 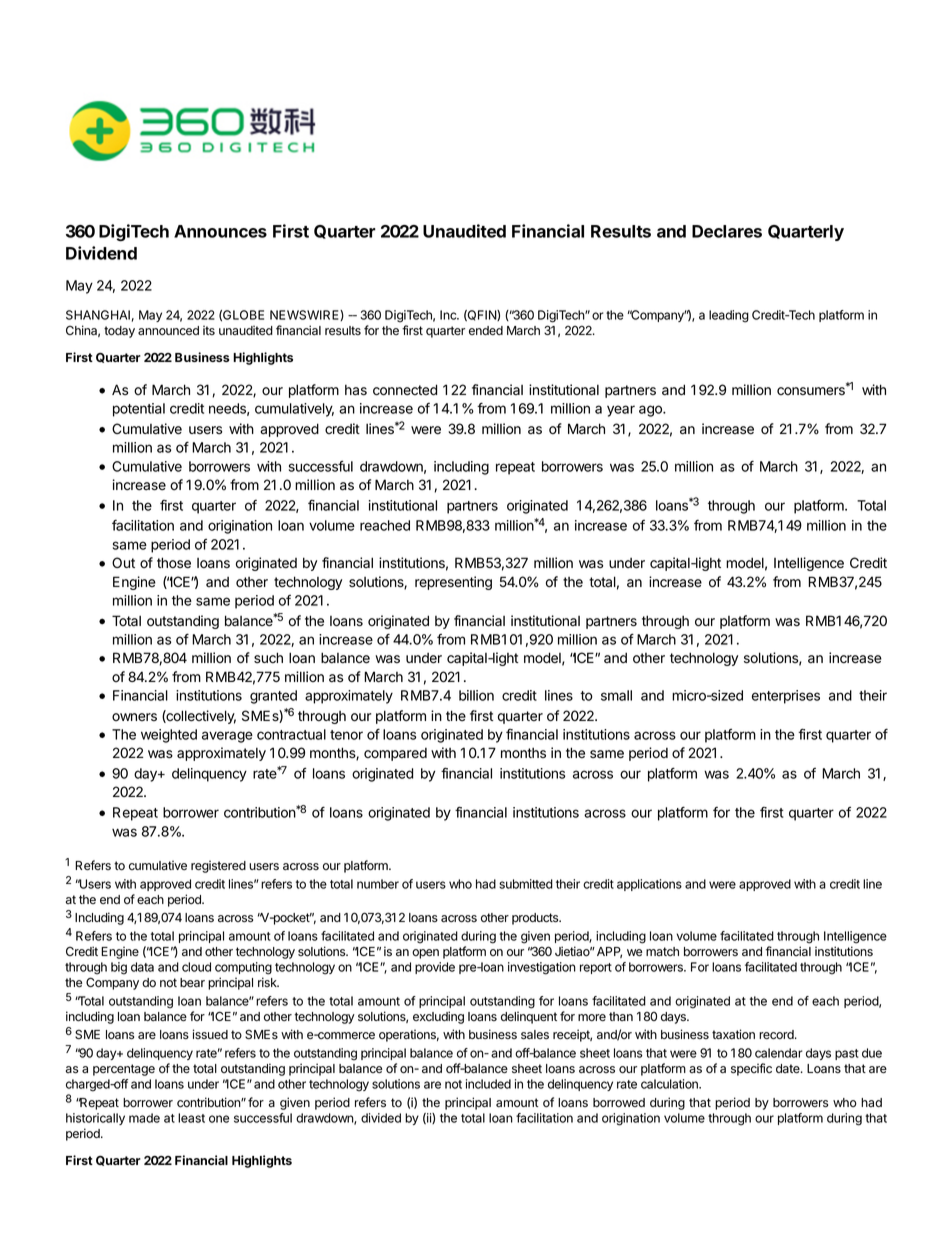 I want to click on such, so click(x=268, y=657).
